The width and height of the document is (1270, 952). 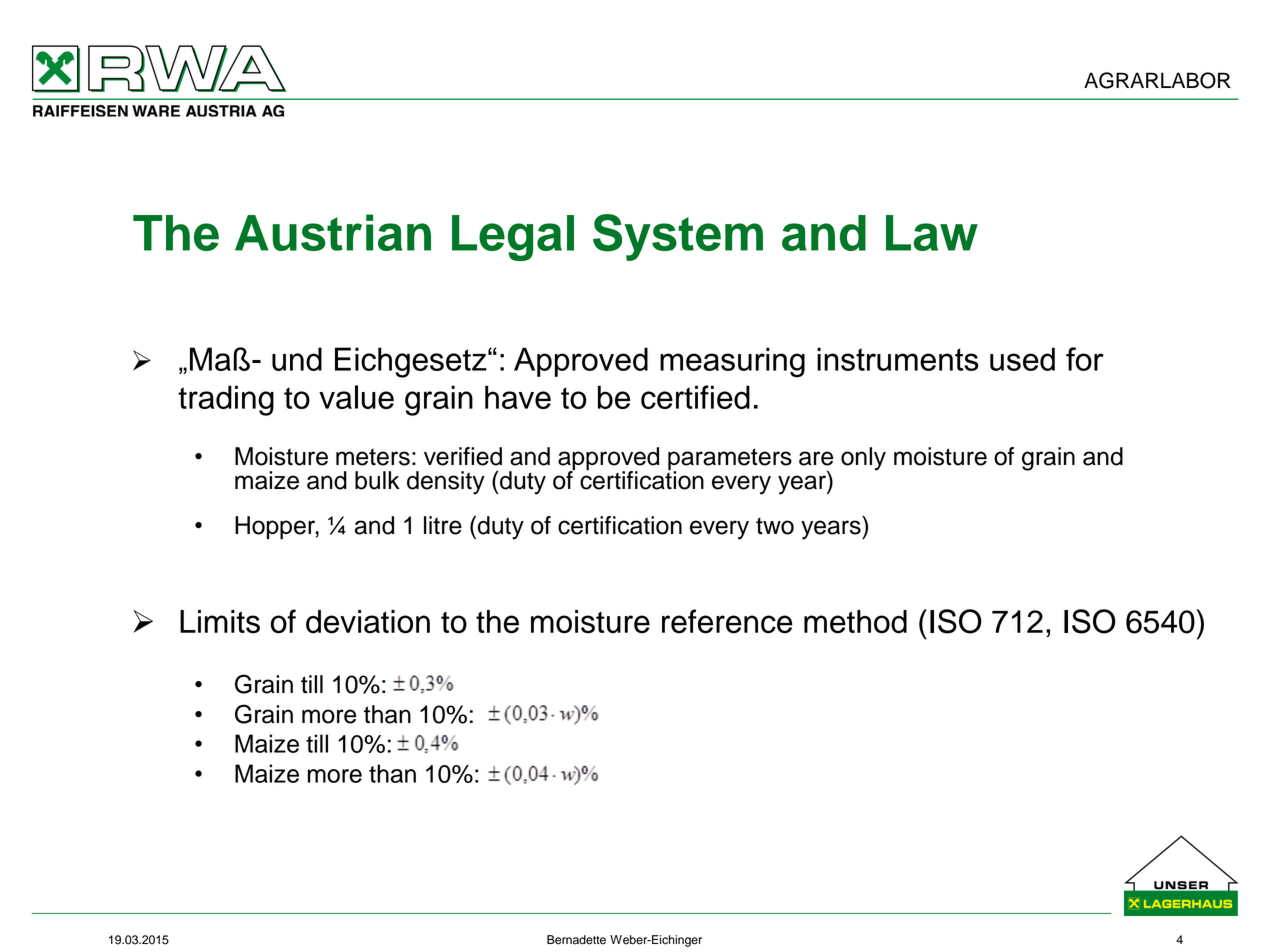 What do you see at coordinates (863, 459) in the document?
I see `only` at bounding box center [863, 459].
